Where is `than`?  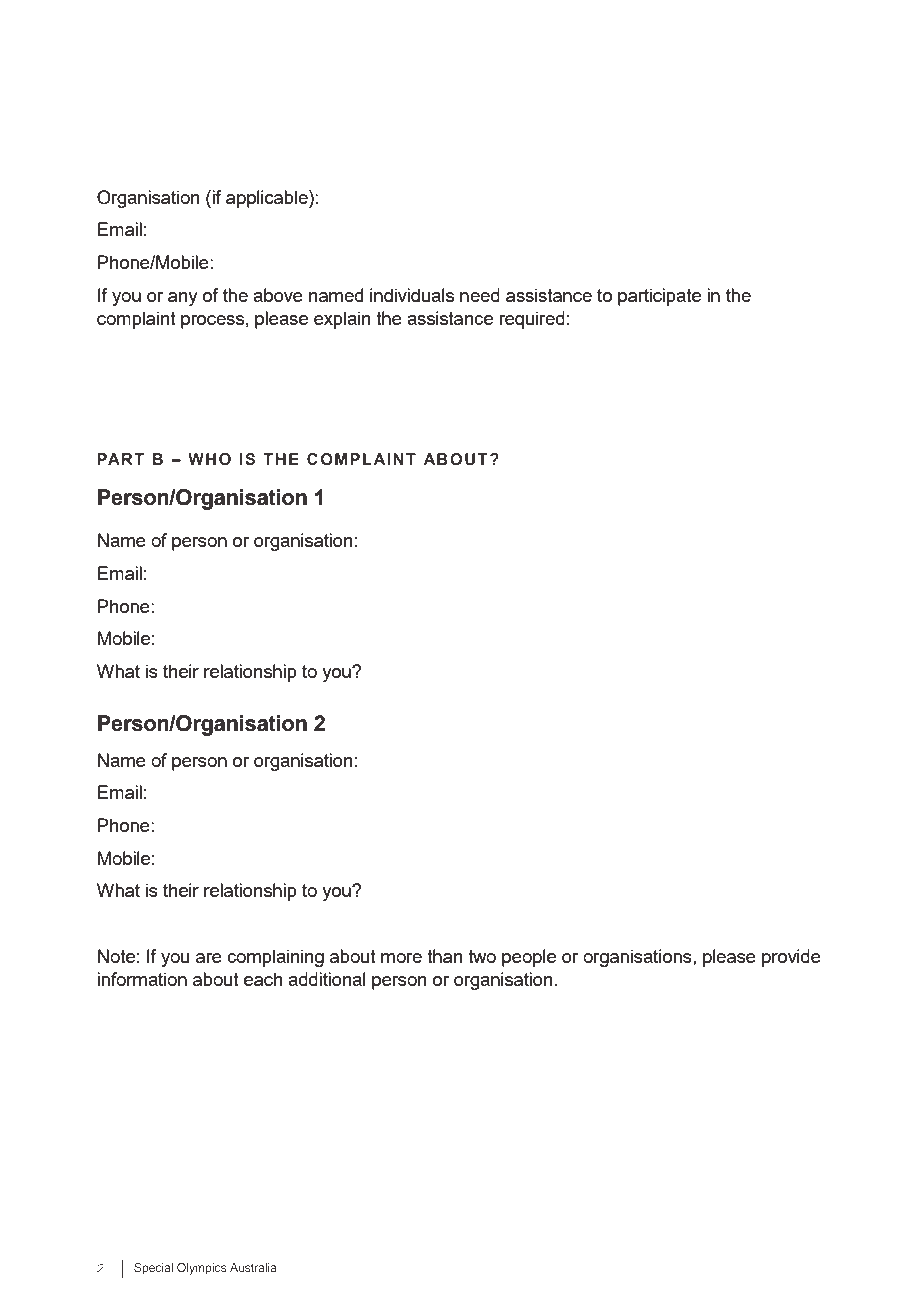 than is located at coordinates (445, 956).
